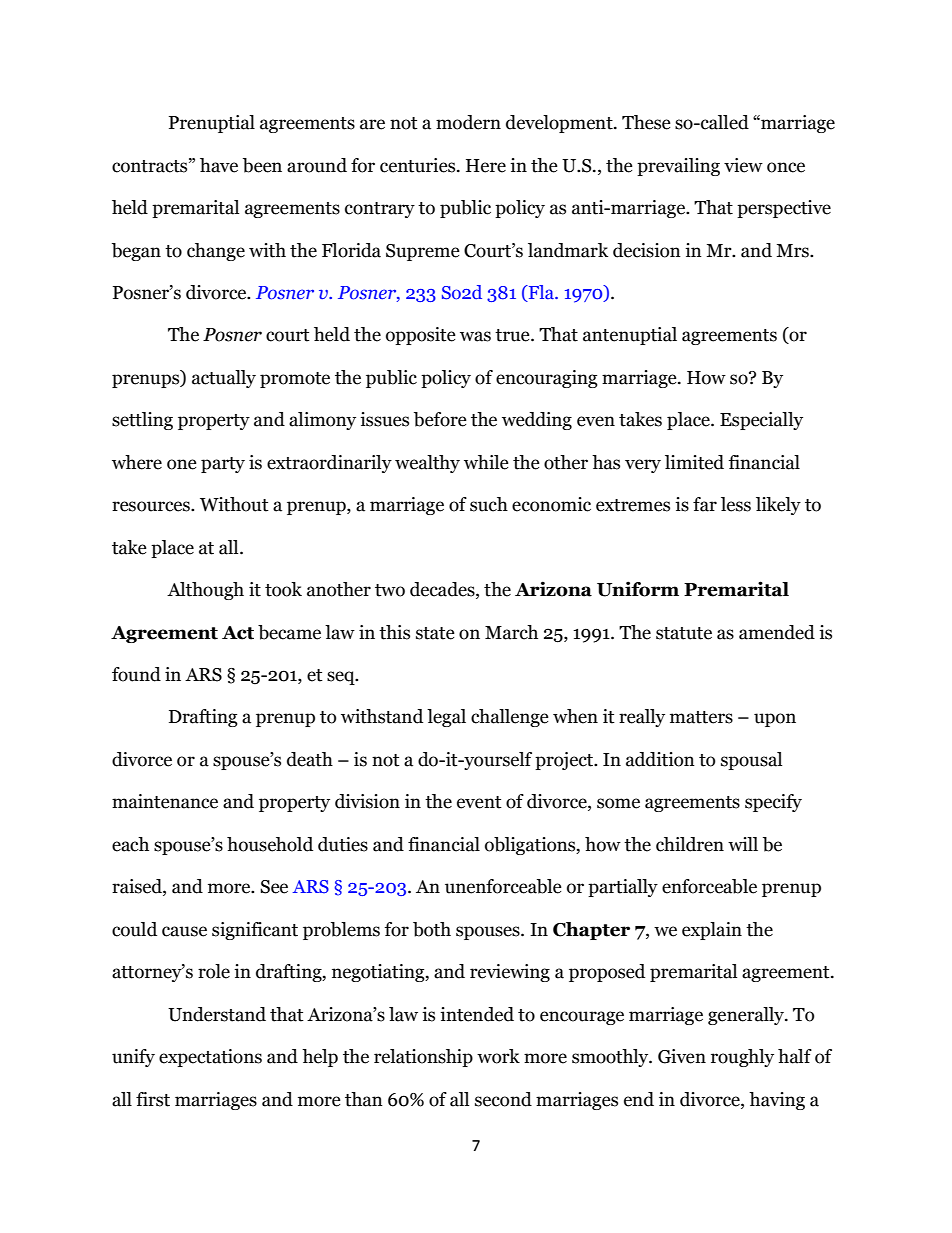 The image size is (952, 1233). What do you see at coordinates (165, 801) in the screenshot?
I see `maintenance` at bounding box center [165, 801].
